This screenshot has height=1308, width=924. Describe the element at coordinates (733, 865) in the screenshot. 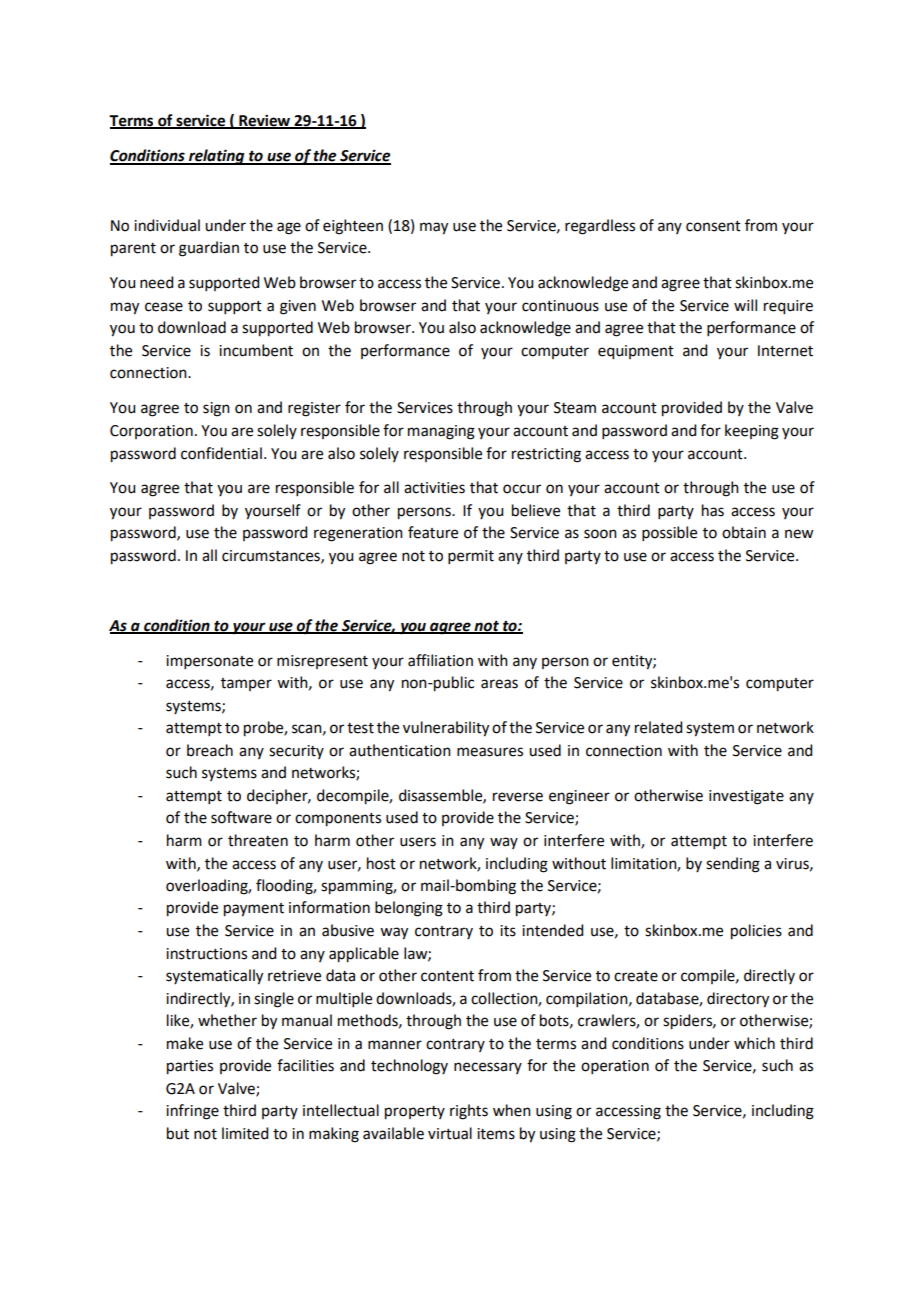

I see `sending` at that location.
